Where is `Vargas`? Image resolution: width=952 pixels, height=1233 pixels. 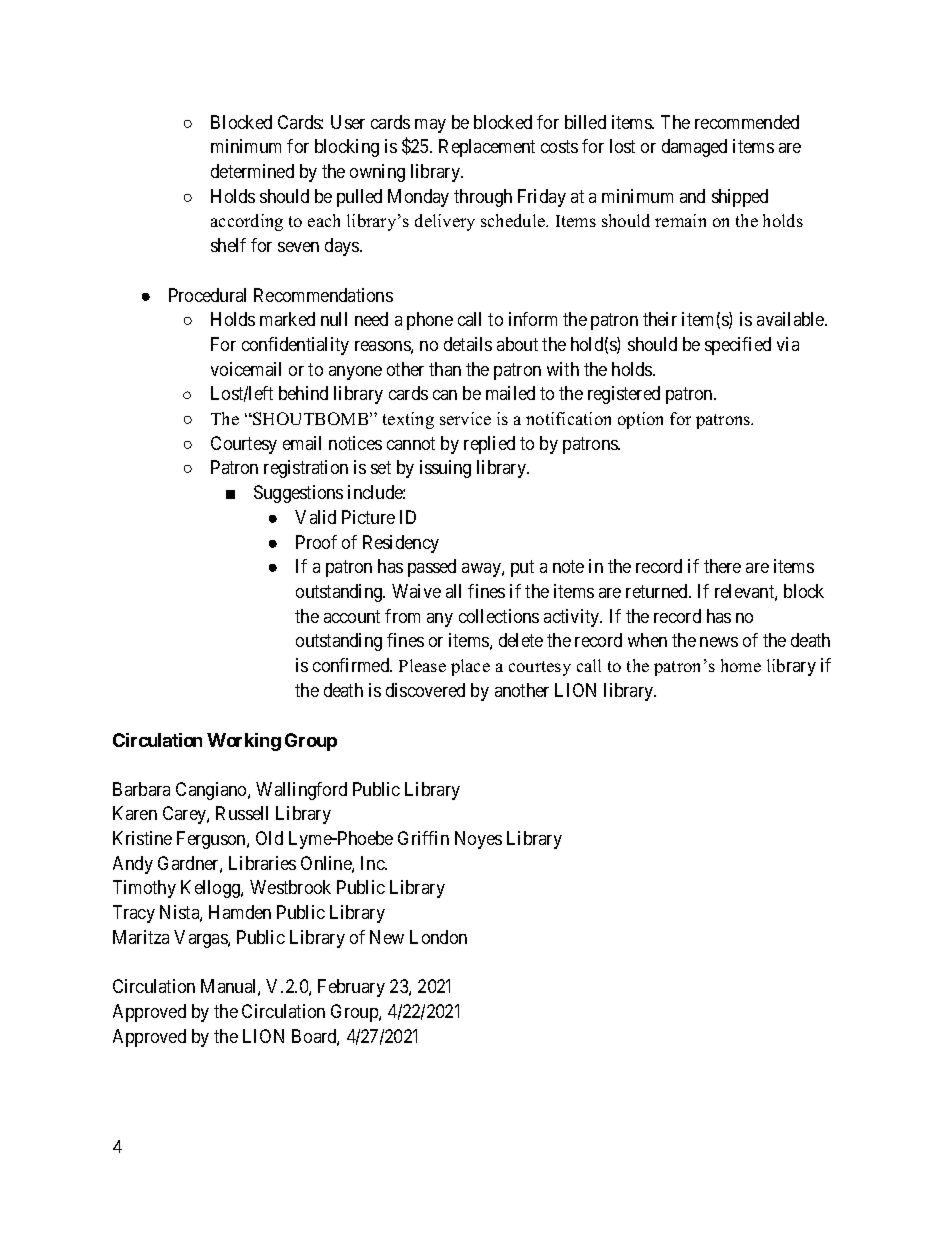
Vargas is located at coordinates (201, 939).
